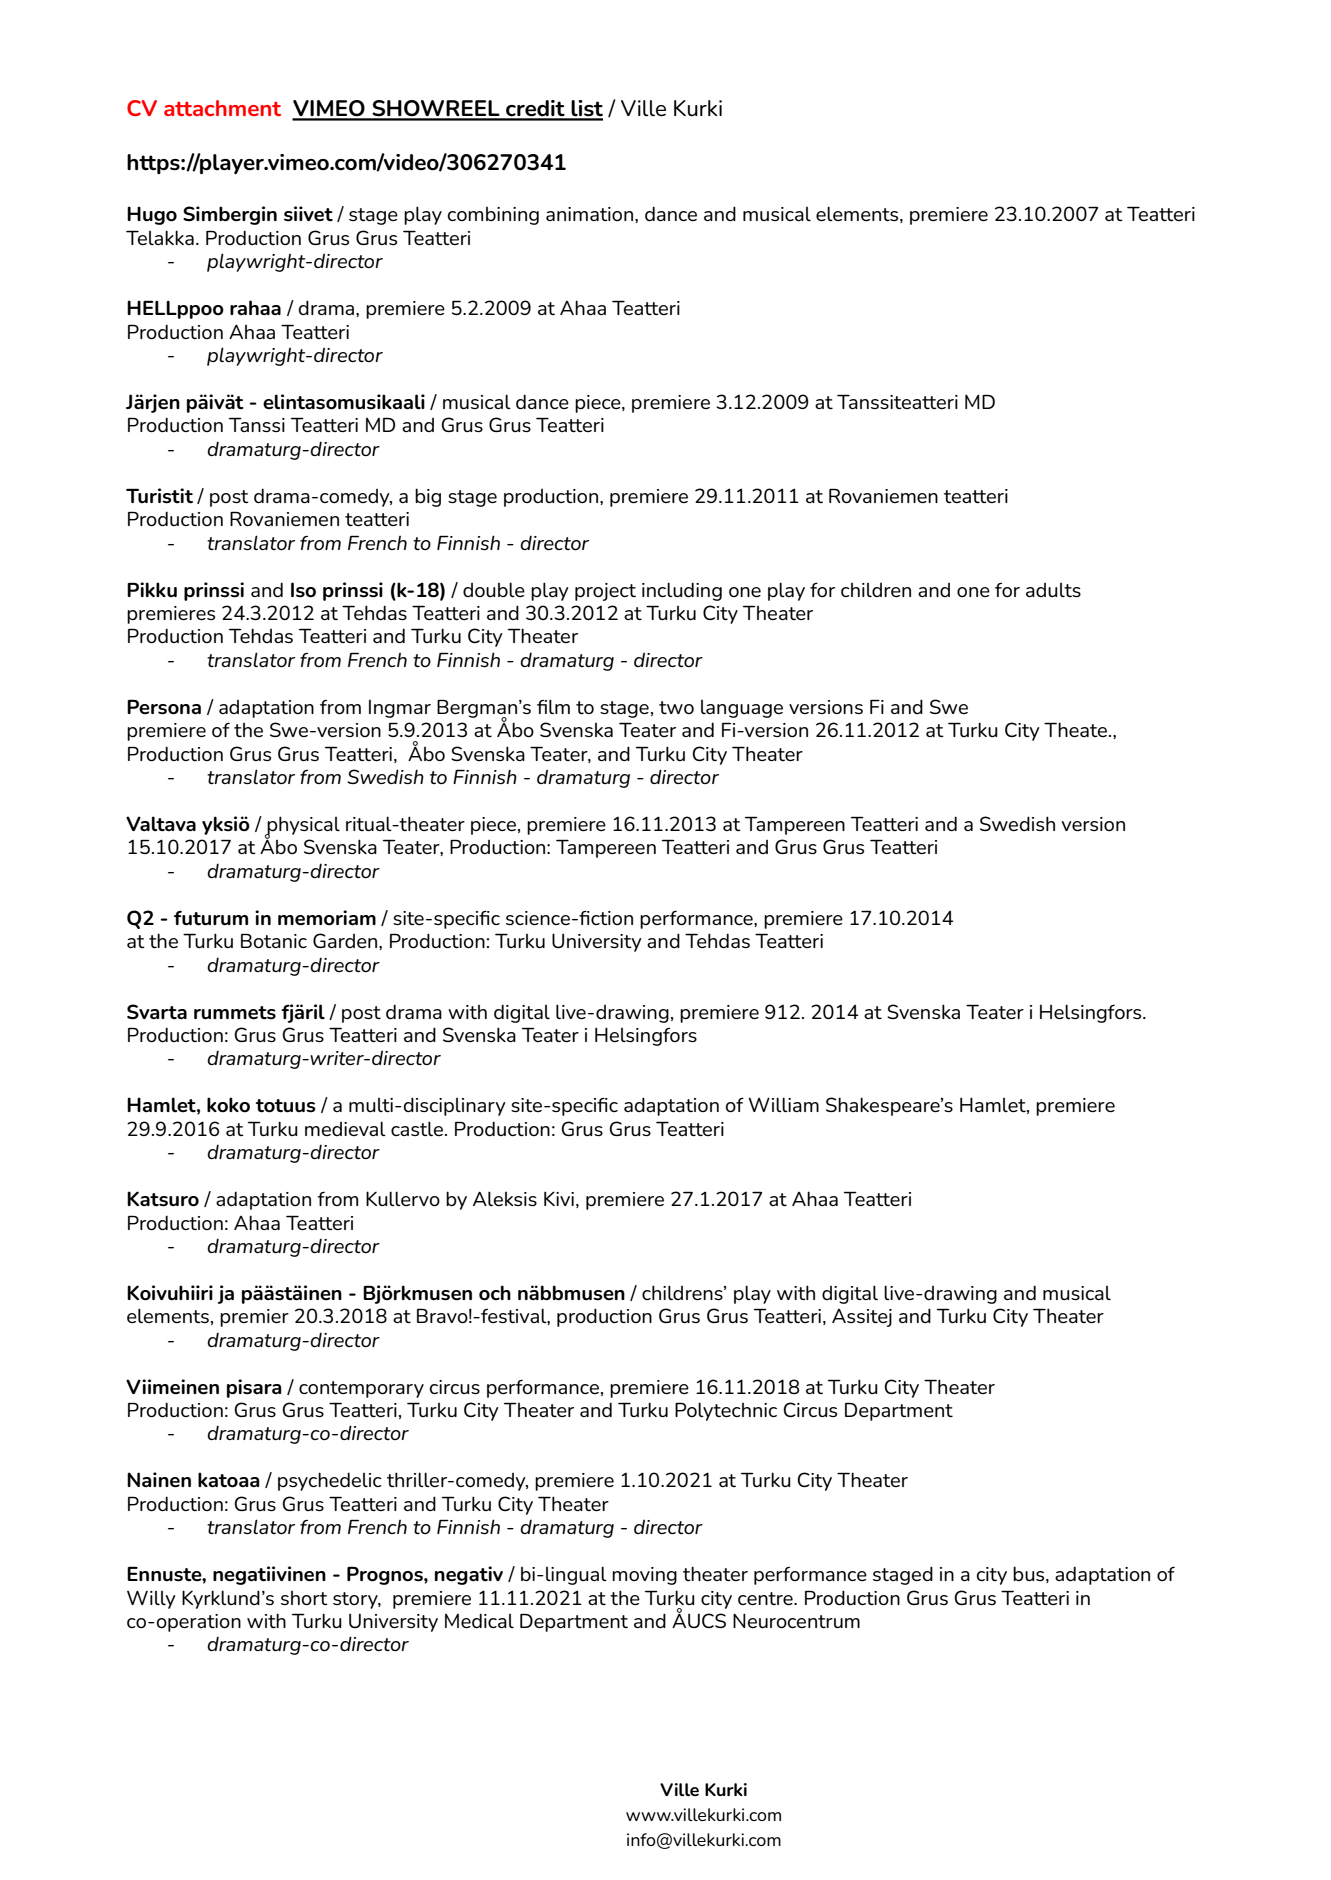  What do you see at coordinates (591, 214) in the screenshot?
I see `animation` at bounding box center [591, 214].
